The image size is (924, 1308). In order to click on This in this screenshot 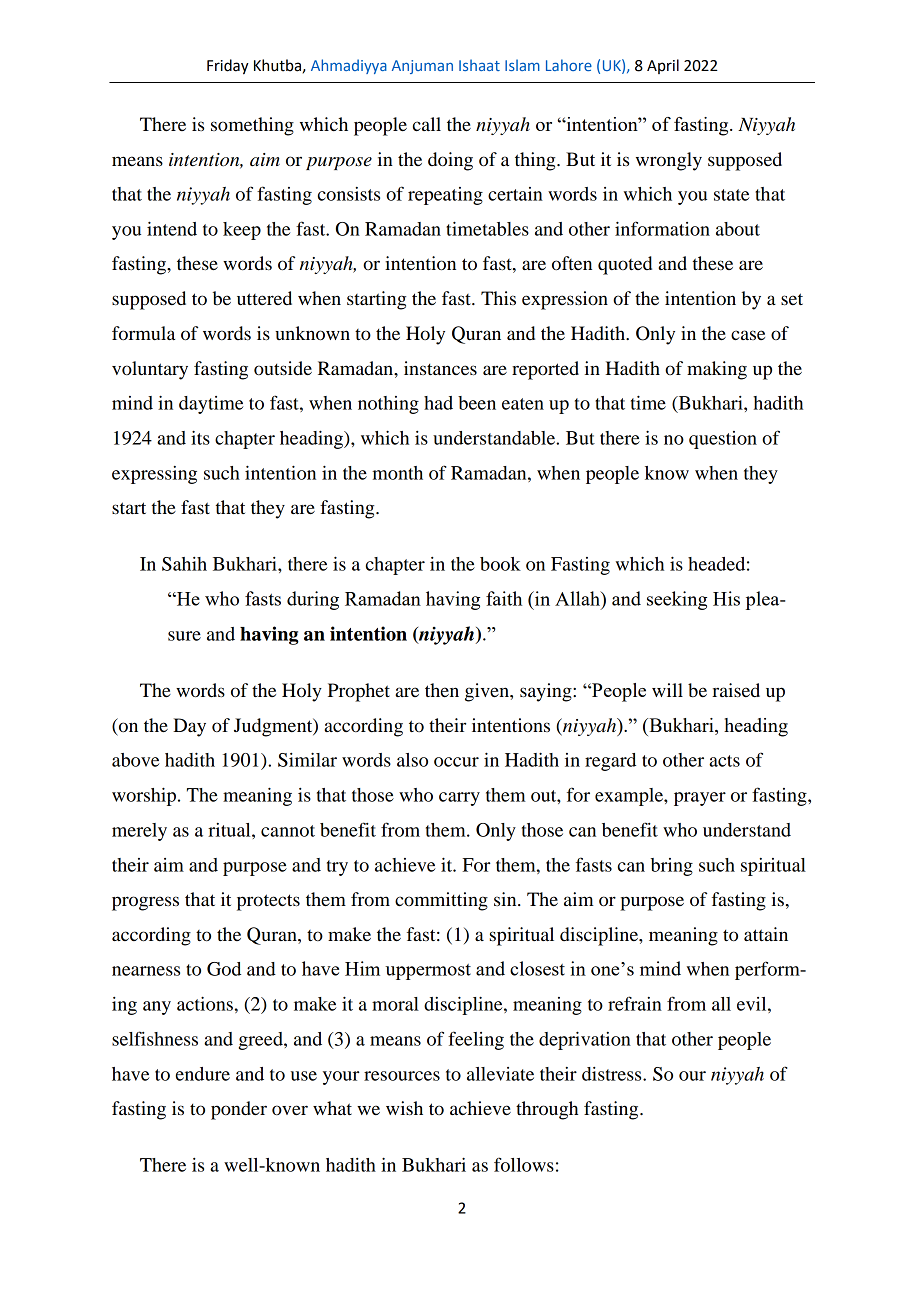, I will do `click(498, 298)`.
